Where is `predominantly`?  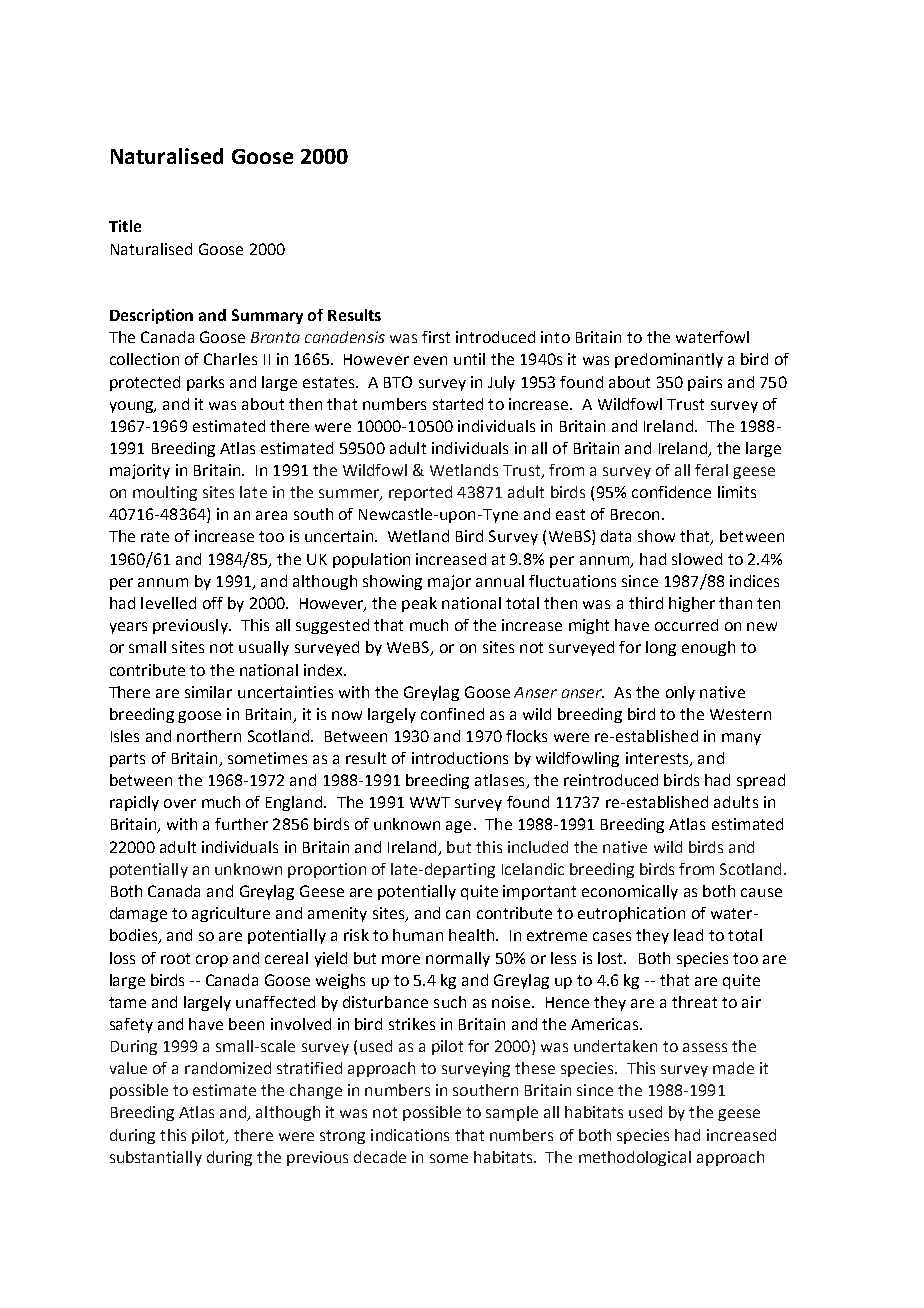
predominantly is located at coordinates (669, 360).
